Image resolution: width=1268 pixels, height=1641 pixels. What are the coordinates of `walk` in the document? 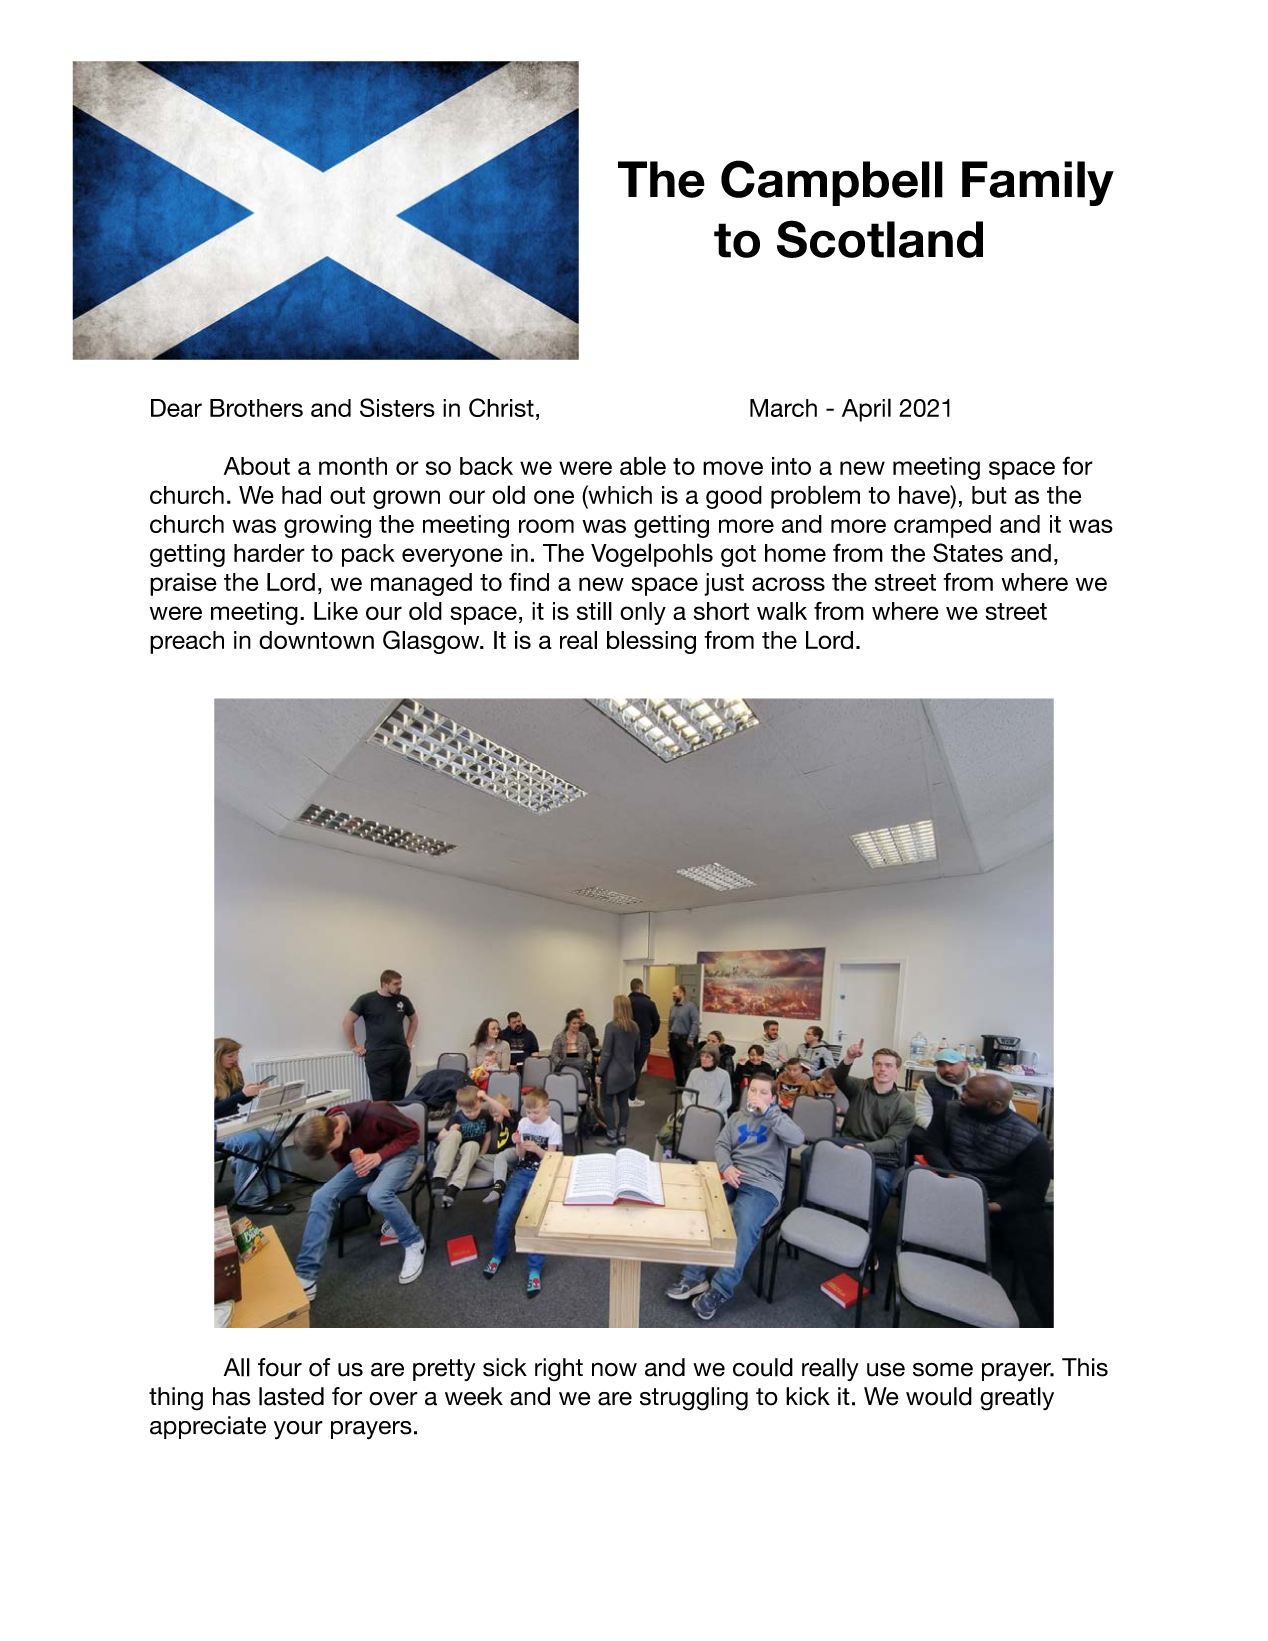 It's located at (782, 611).
